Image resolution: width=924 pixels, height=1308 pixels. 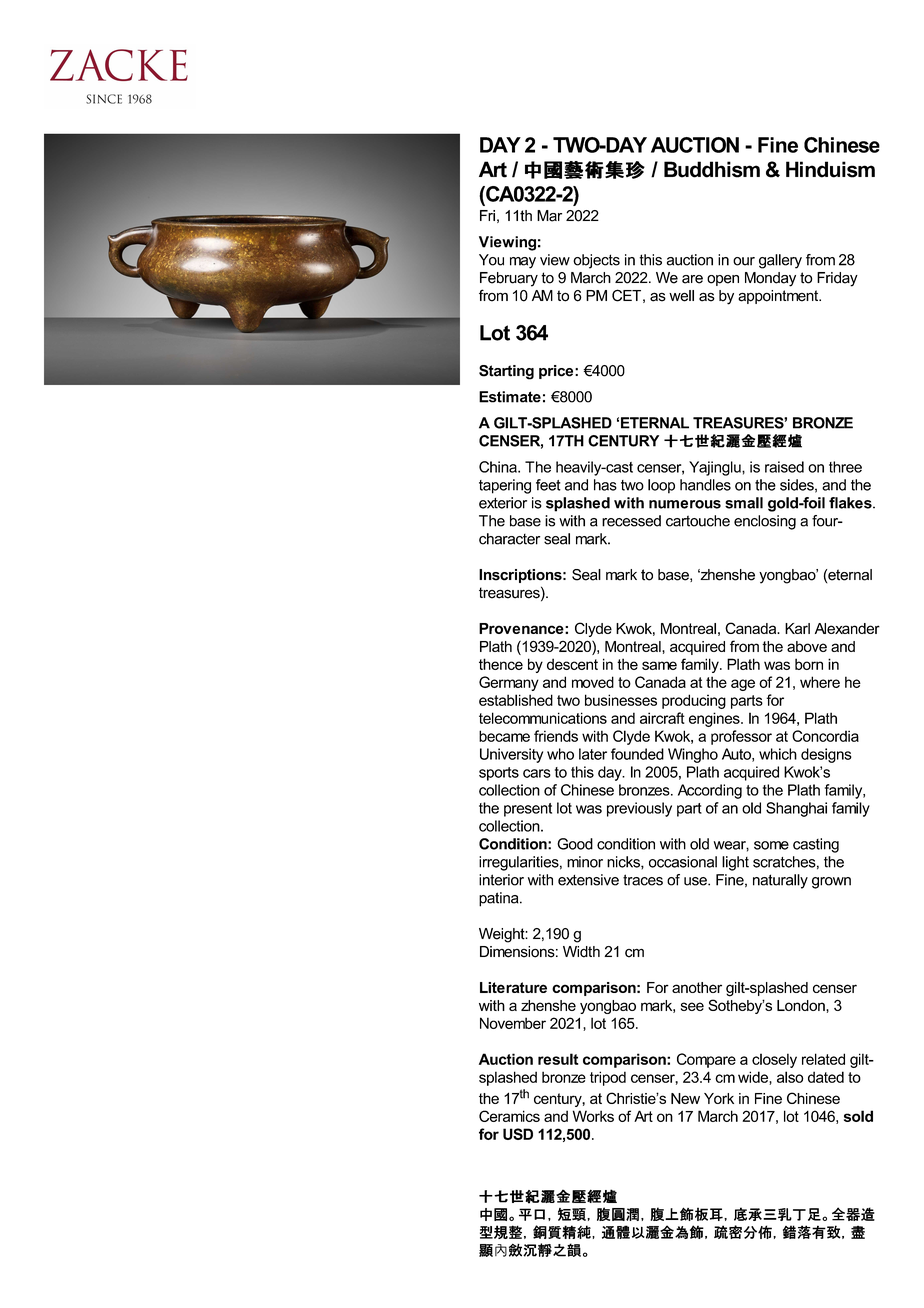 I want to click on interior, so click(x=501, y=880).
